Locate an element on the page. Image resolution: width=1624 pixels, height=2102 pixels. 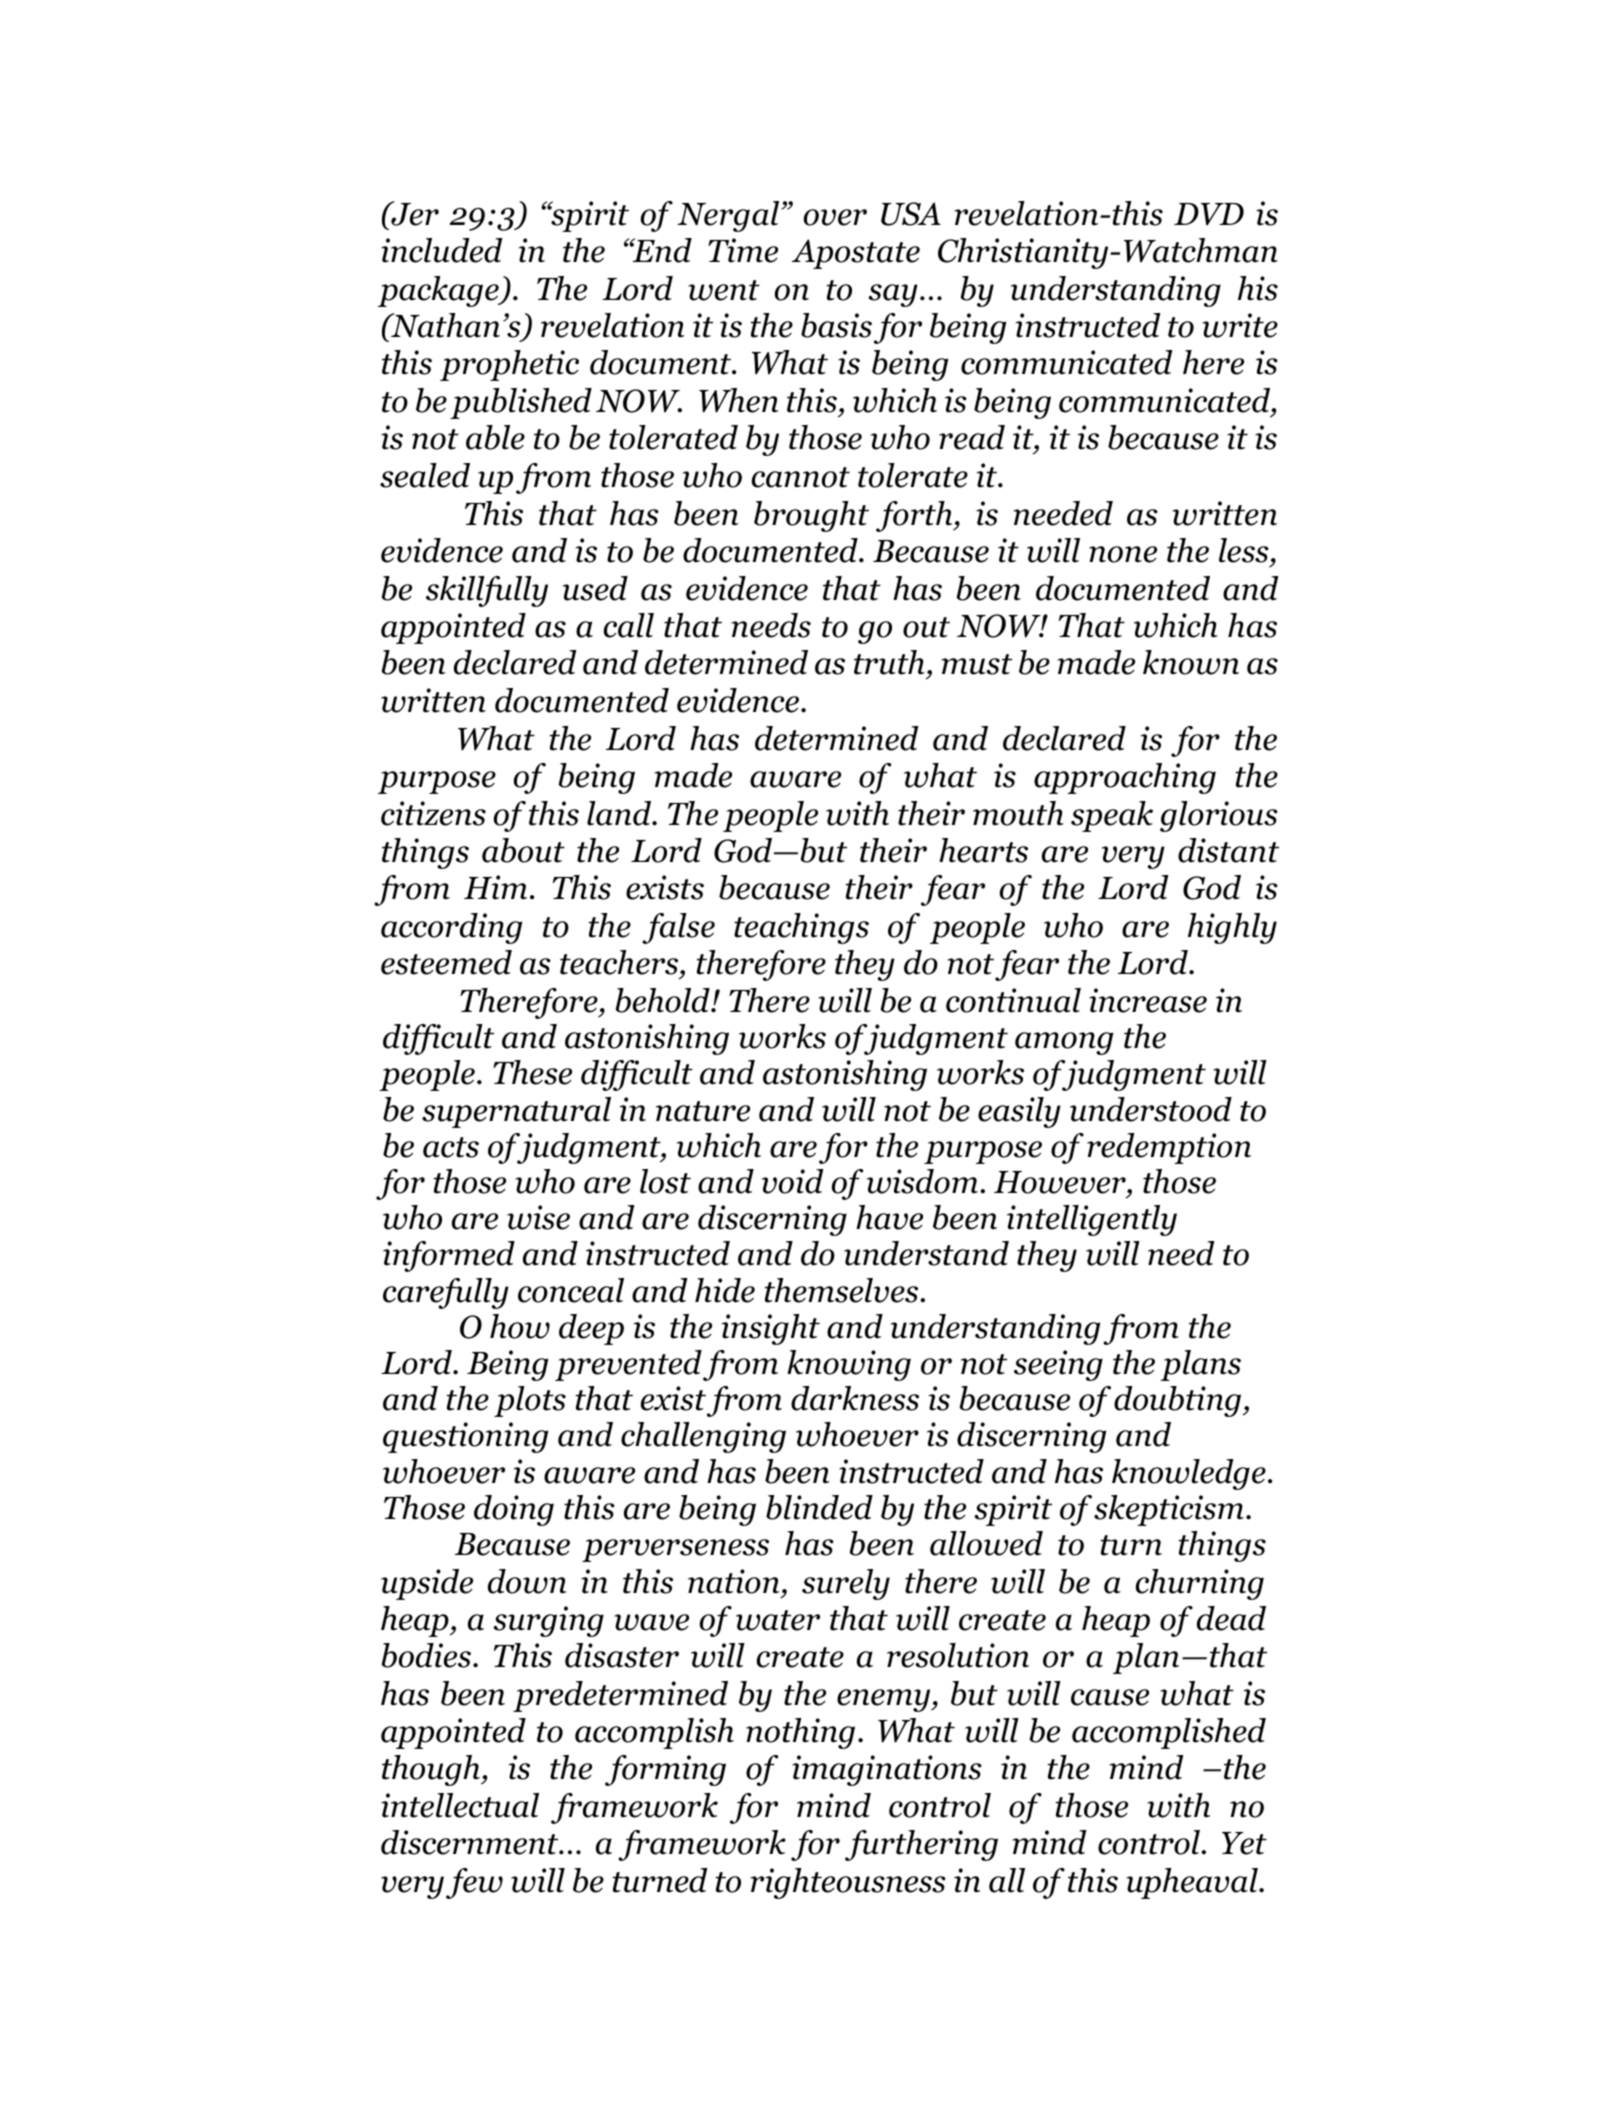
increase is located at coordinates (1148, 1000).
